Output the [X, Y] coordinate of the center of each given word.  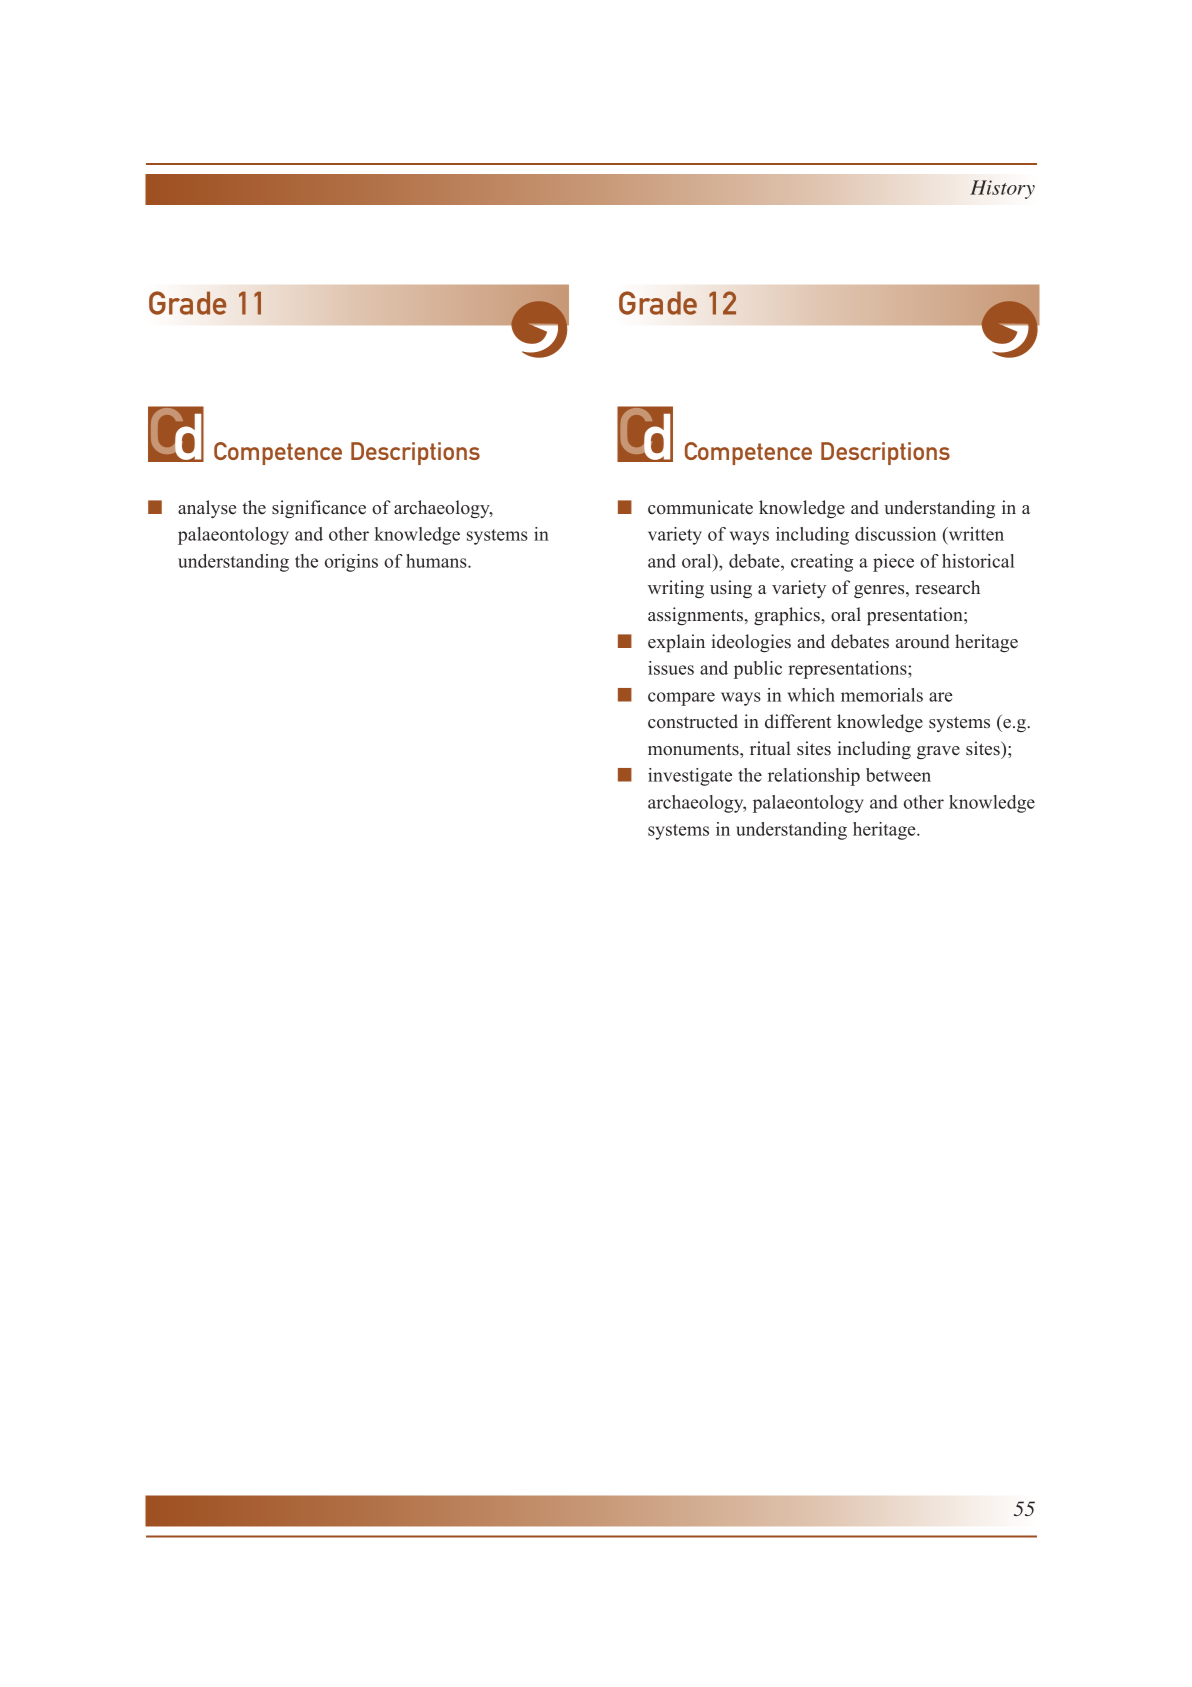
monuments [694, 750]
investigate [690, 777]
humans [437, 561]
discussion [895, 534]
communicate [700, 507]
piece [893, 563]
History [1002, 189]
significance [319, 509]
